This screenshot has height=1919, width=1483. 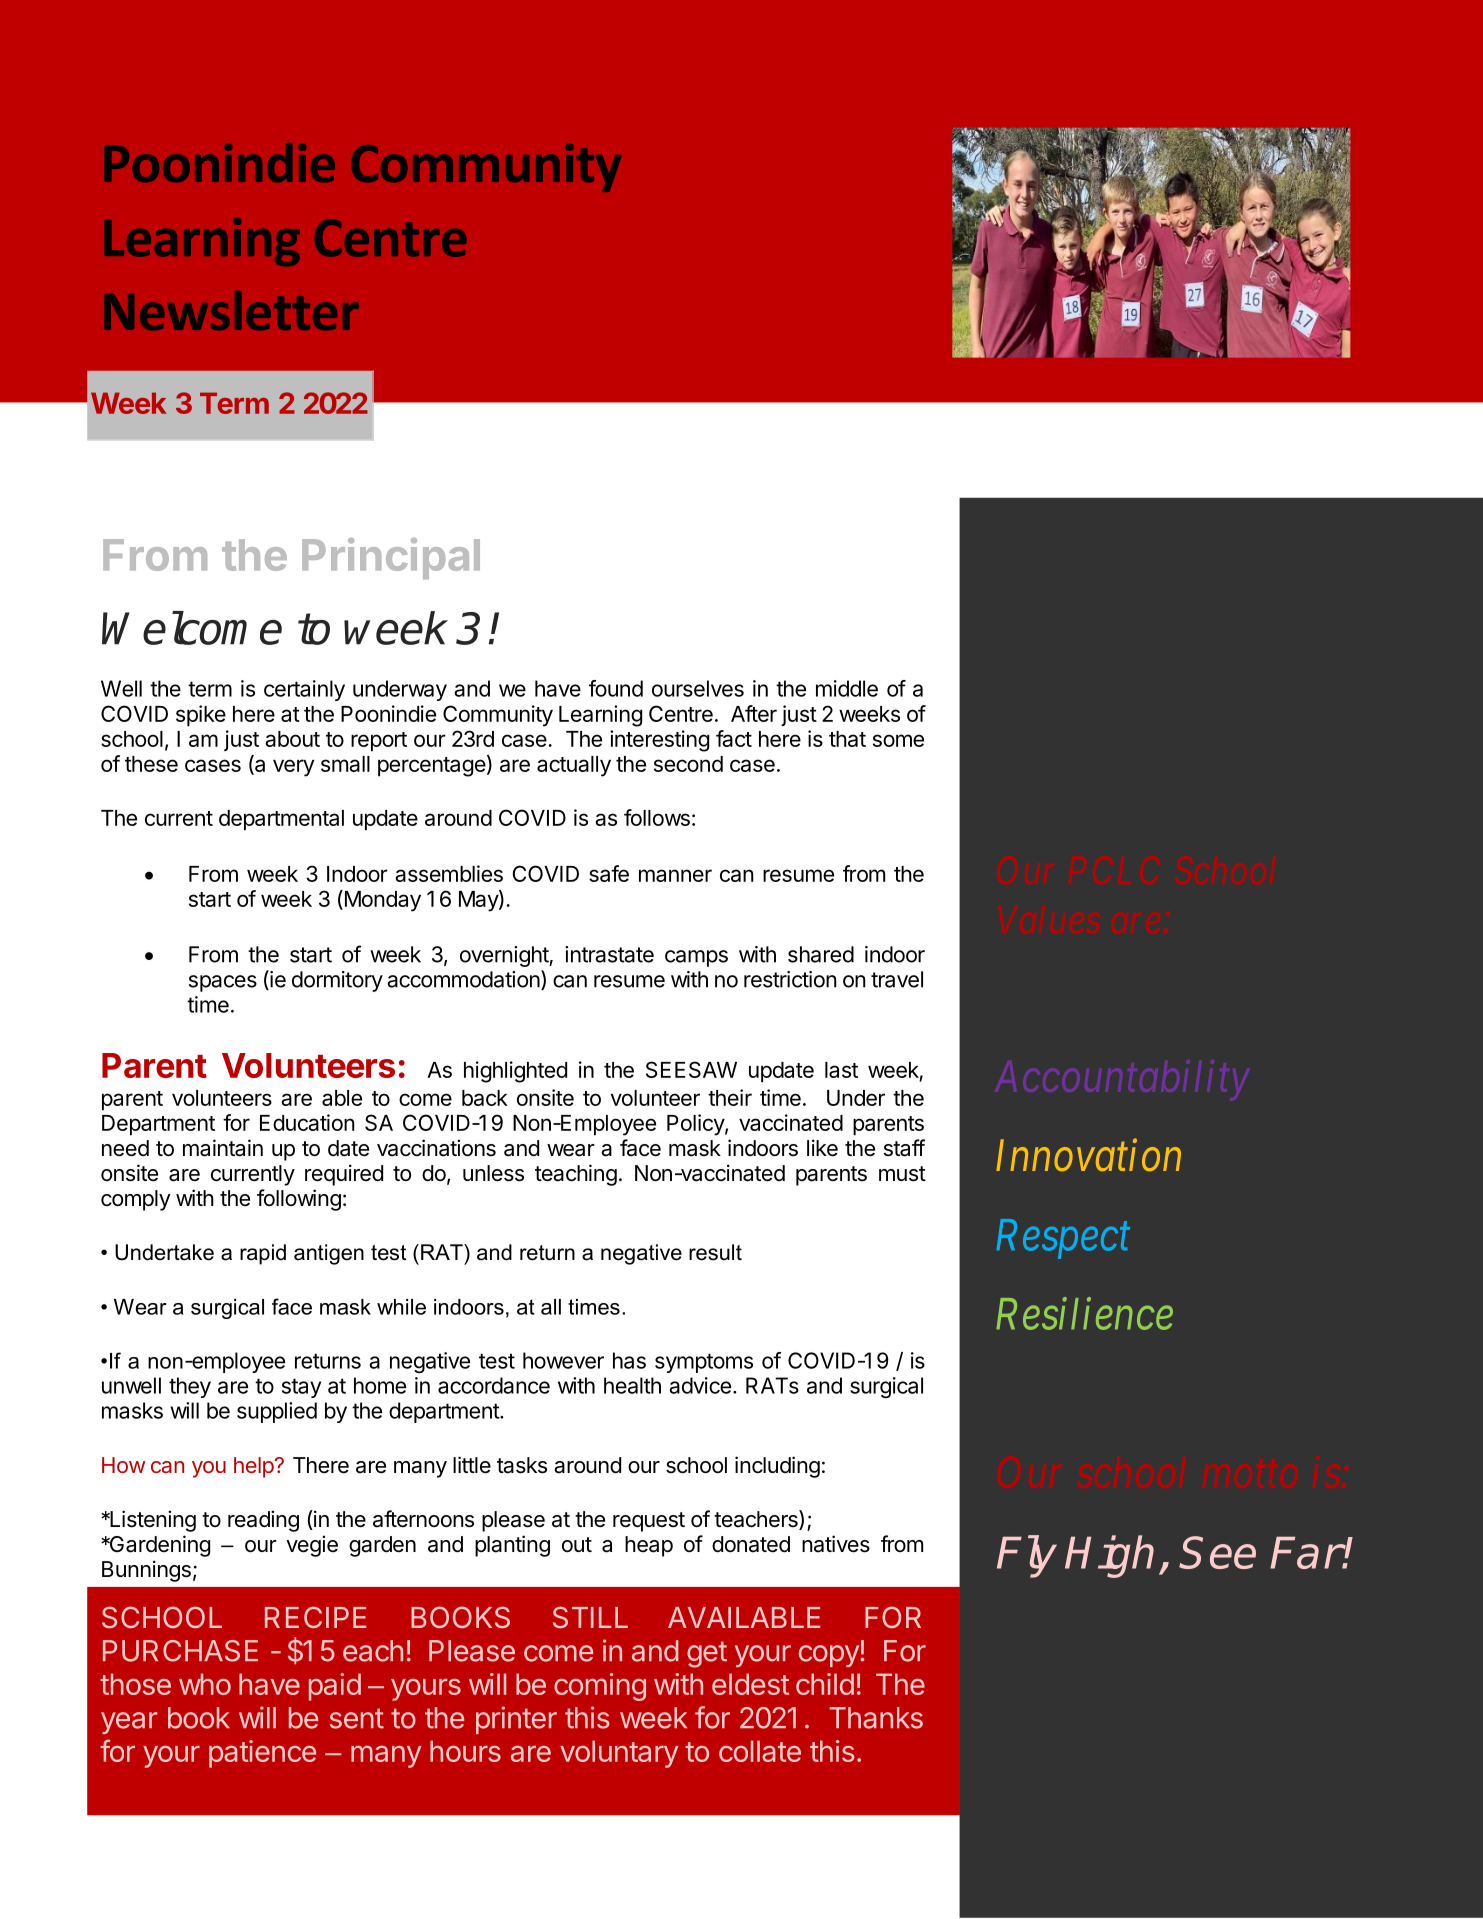 I want to click on spaces, so click(x=223, y=983).
